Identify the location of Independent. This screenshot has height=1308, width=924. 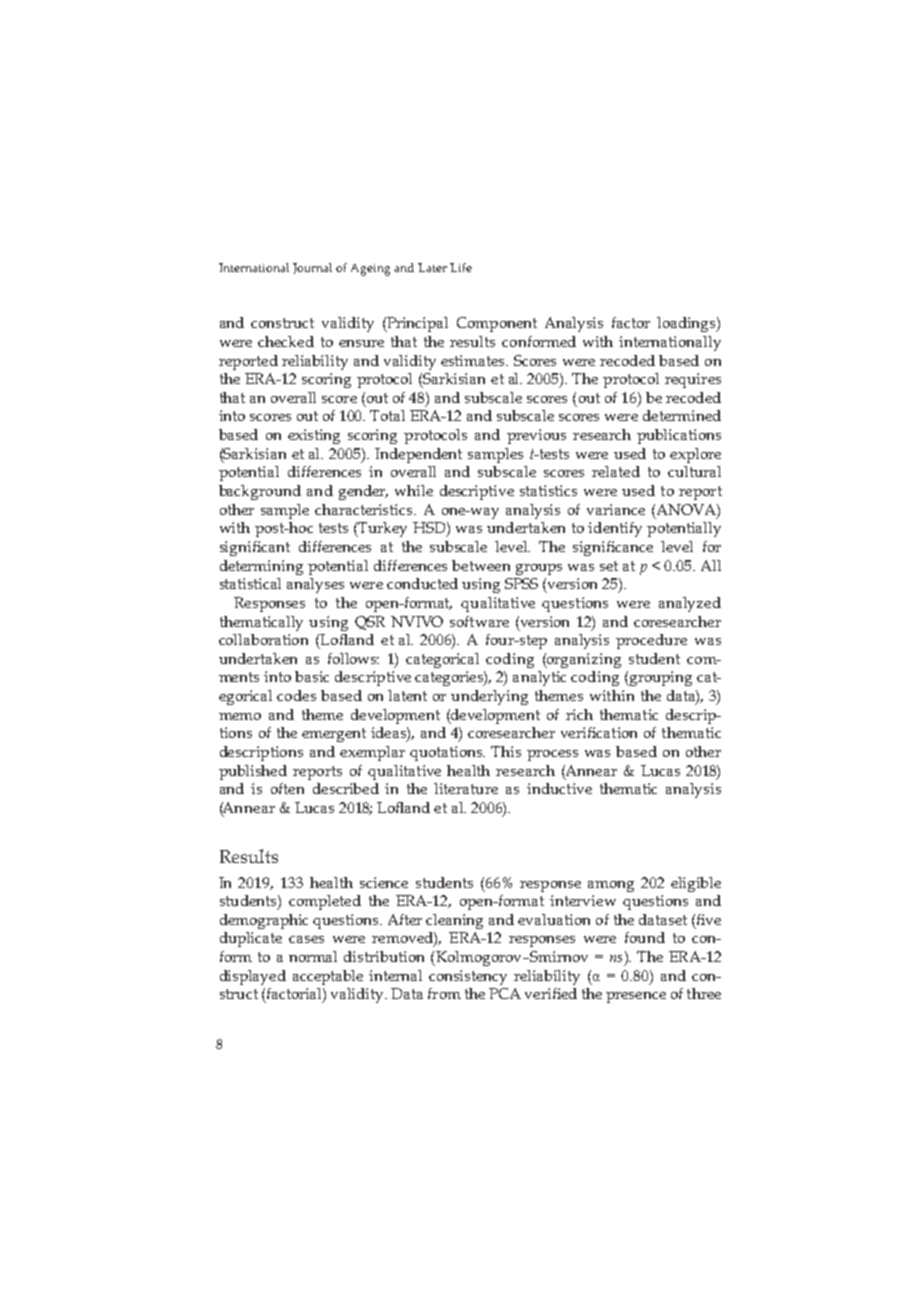
(418, 455).
